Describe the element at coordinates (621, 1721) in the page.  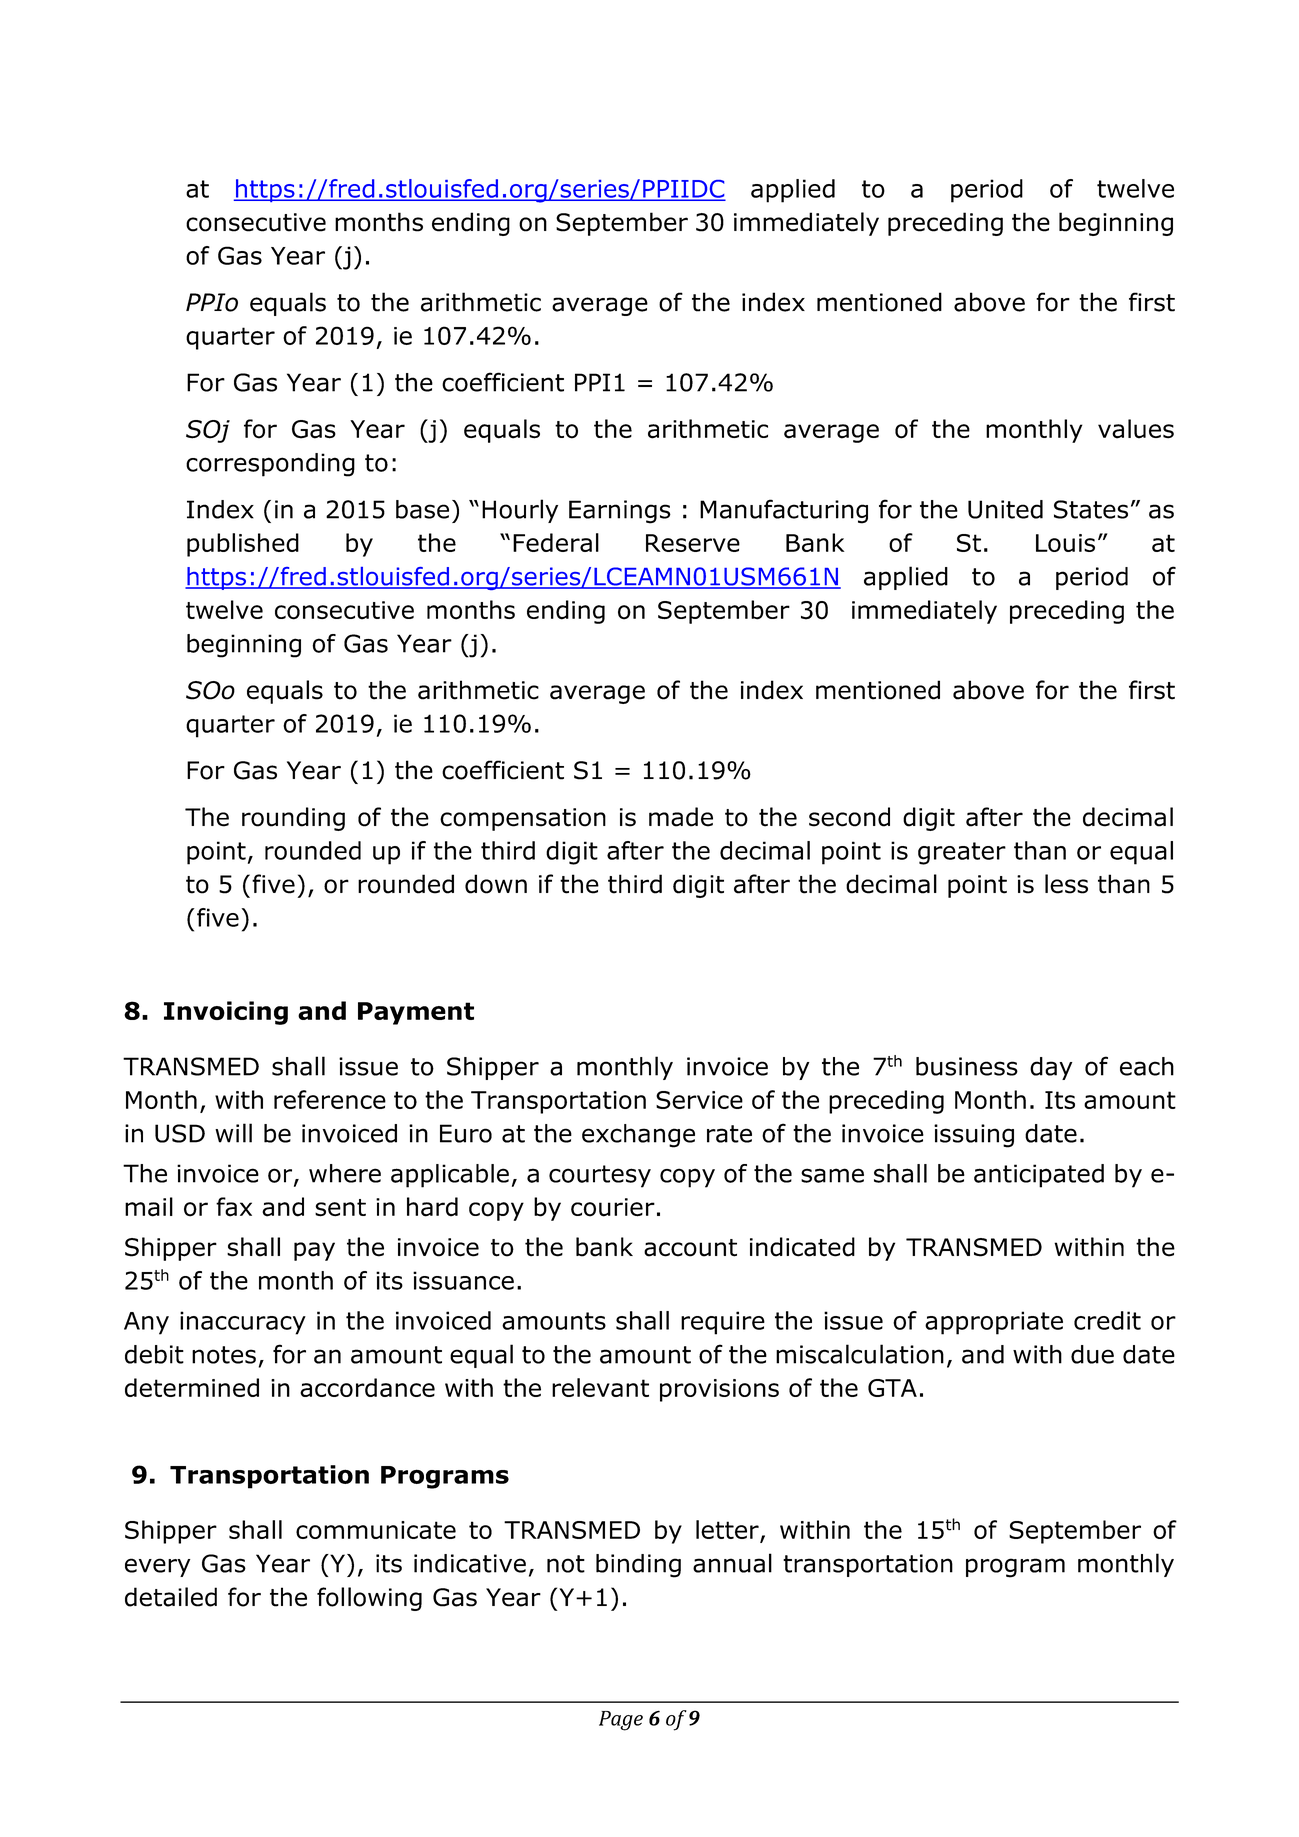
I see `Page` at that location.
